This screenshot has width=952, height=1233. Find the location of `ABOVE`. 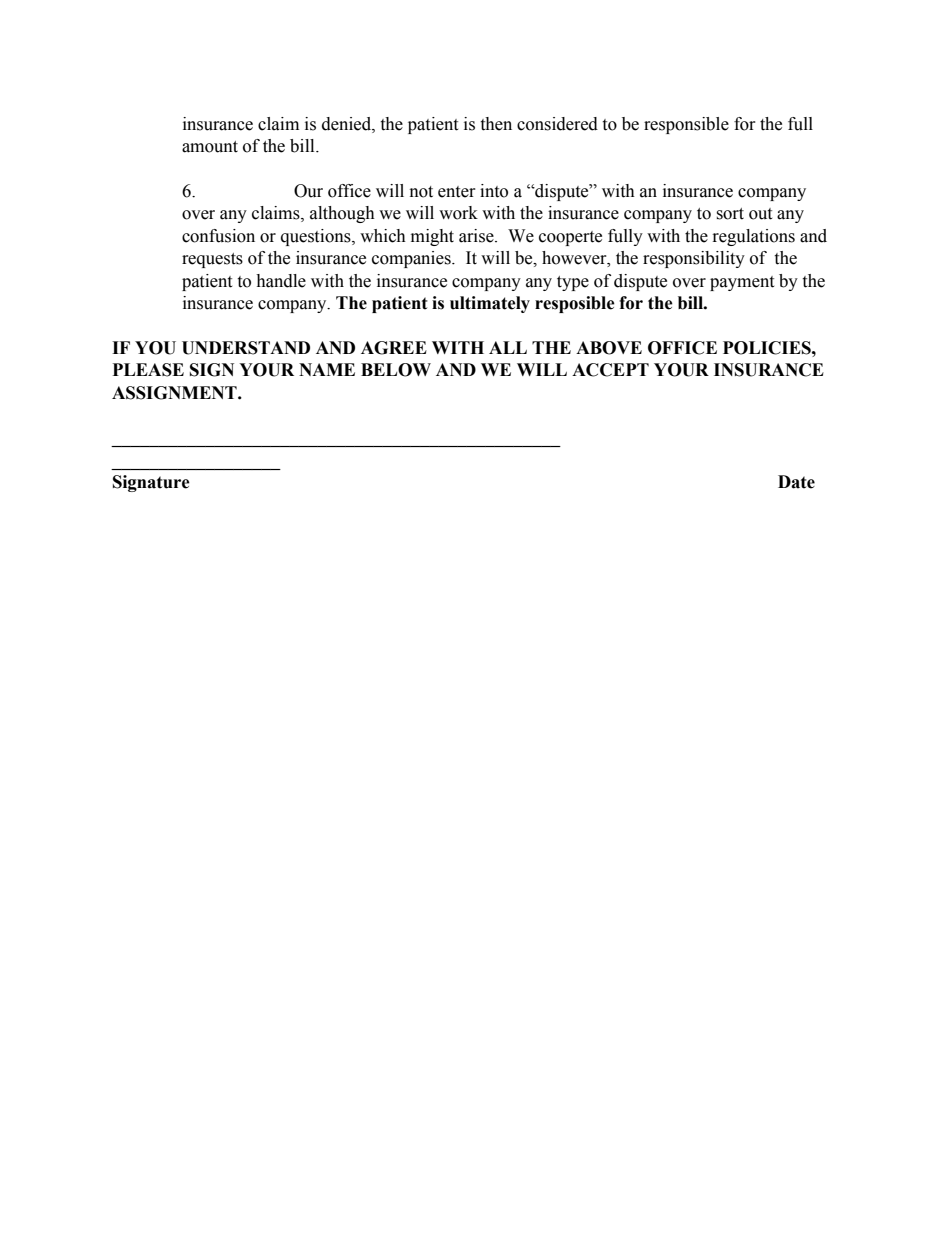

ABOVE is located at coordinates (609, 348).
